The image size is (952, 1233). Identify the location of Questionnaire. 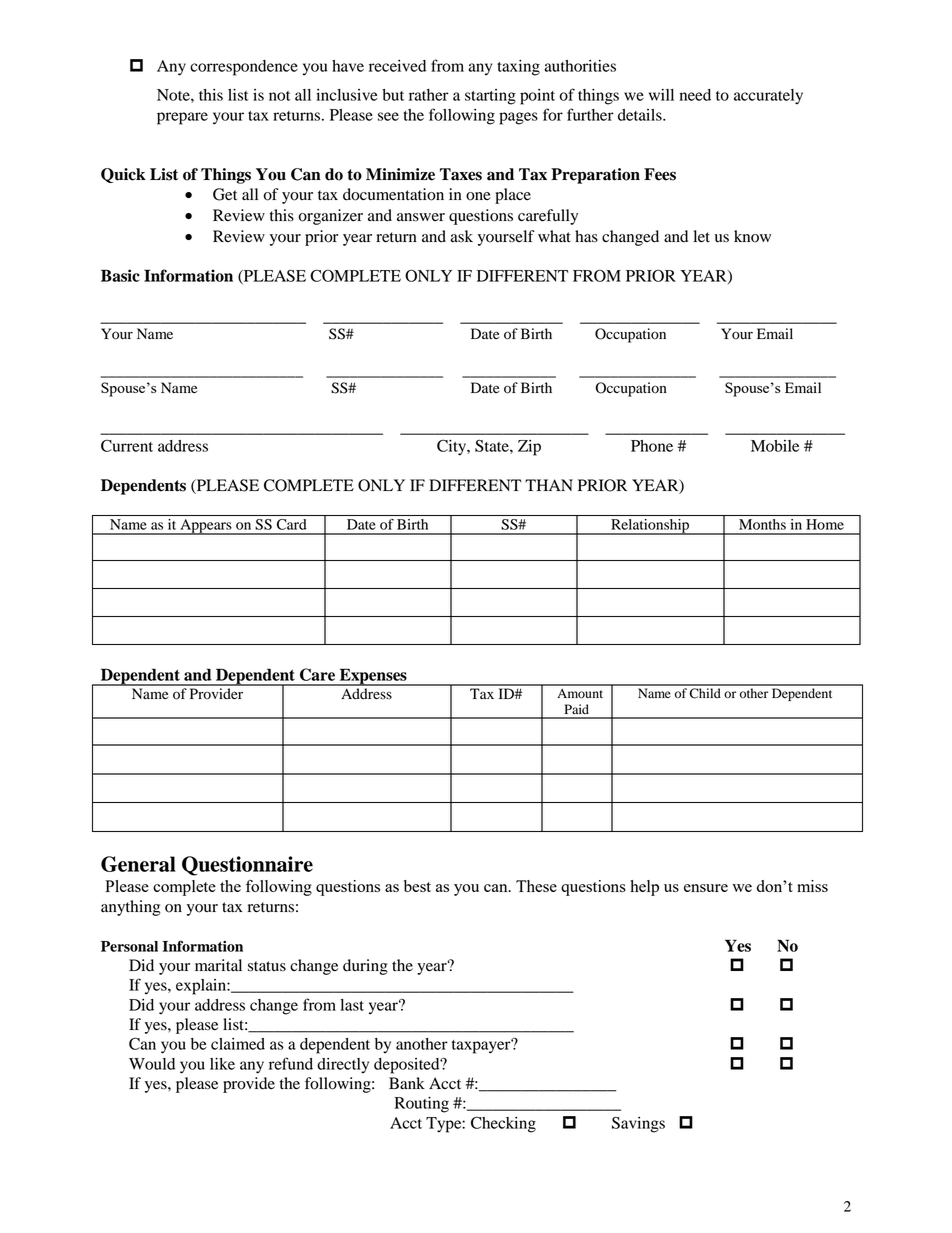
(247, 866).
